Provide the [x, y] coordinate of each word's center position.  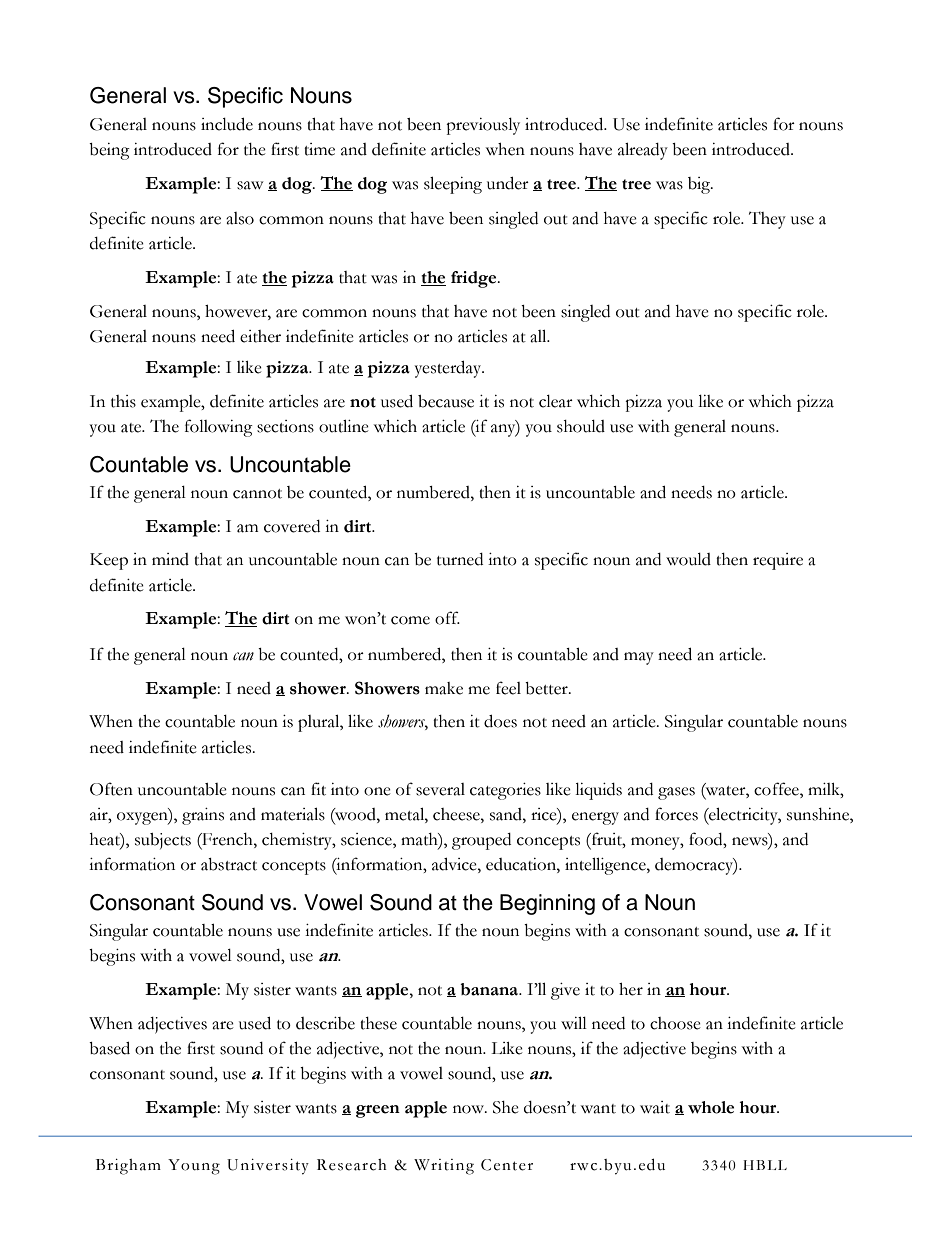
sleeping [453, 185]
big [700, 185]
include [227, 124]
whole [711, 1107]
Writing [444, 1167]
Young [194, 1167]
